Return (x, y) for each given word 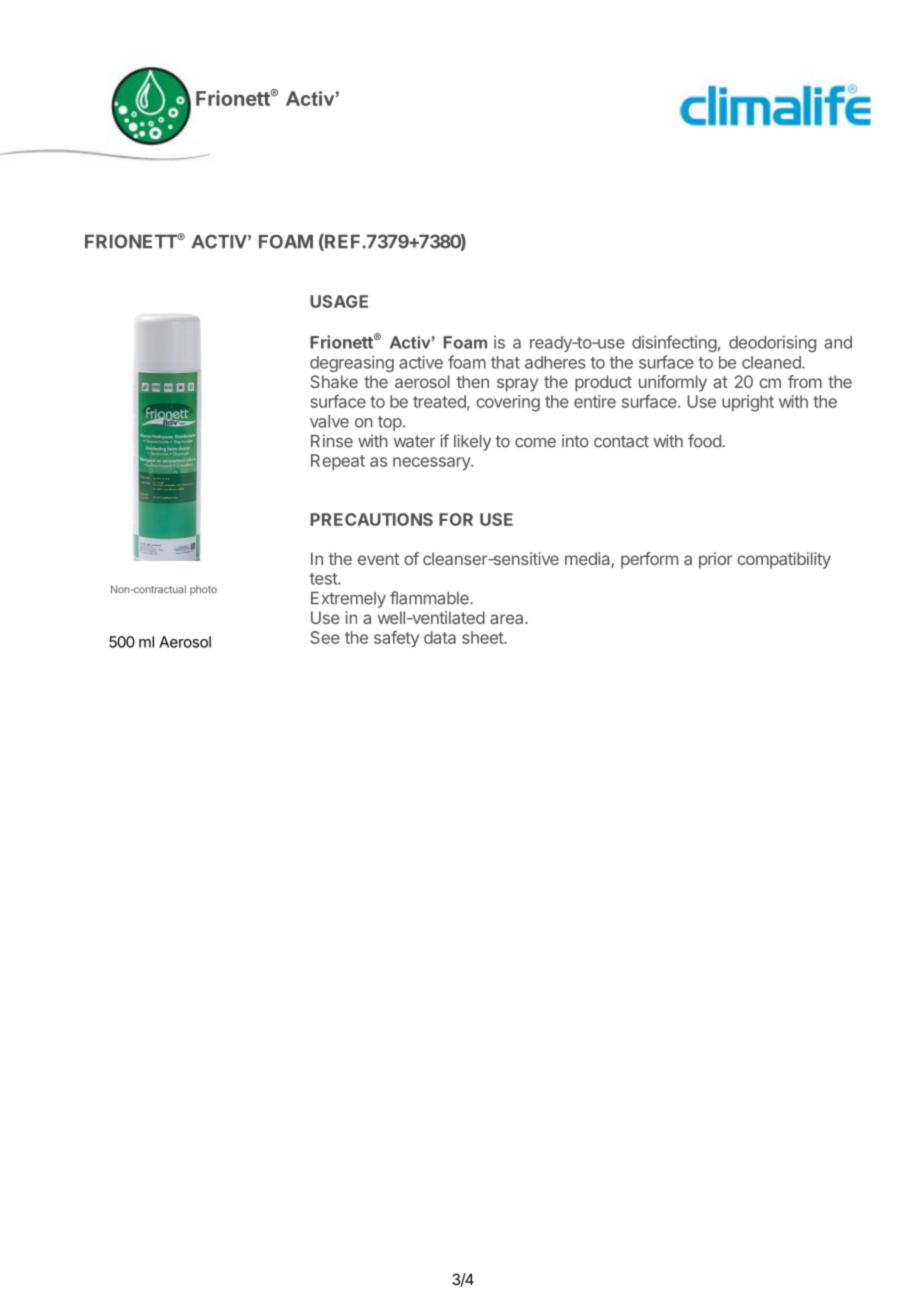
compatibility (784, 560)
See (325, 637)
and (838, 342)
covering (508, 403)
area (508, 619)
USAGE (339, 301)
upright (748, 403)
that (505, 362)
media (588, 560)
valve (329, 421)
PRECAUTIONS (371, 519)
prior (716, 560)
